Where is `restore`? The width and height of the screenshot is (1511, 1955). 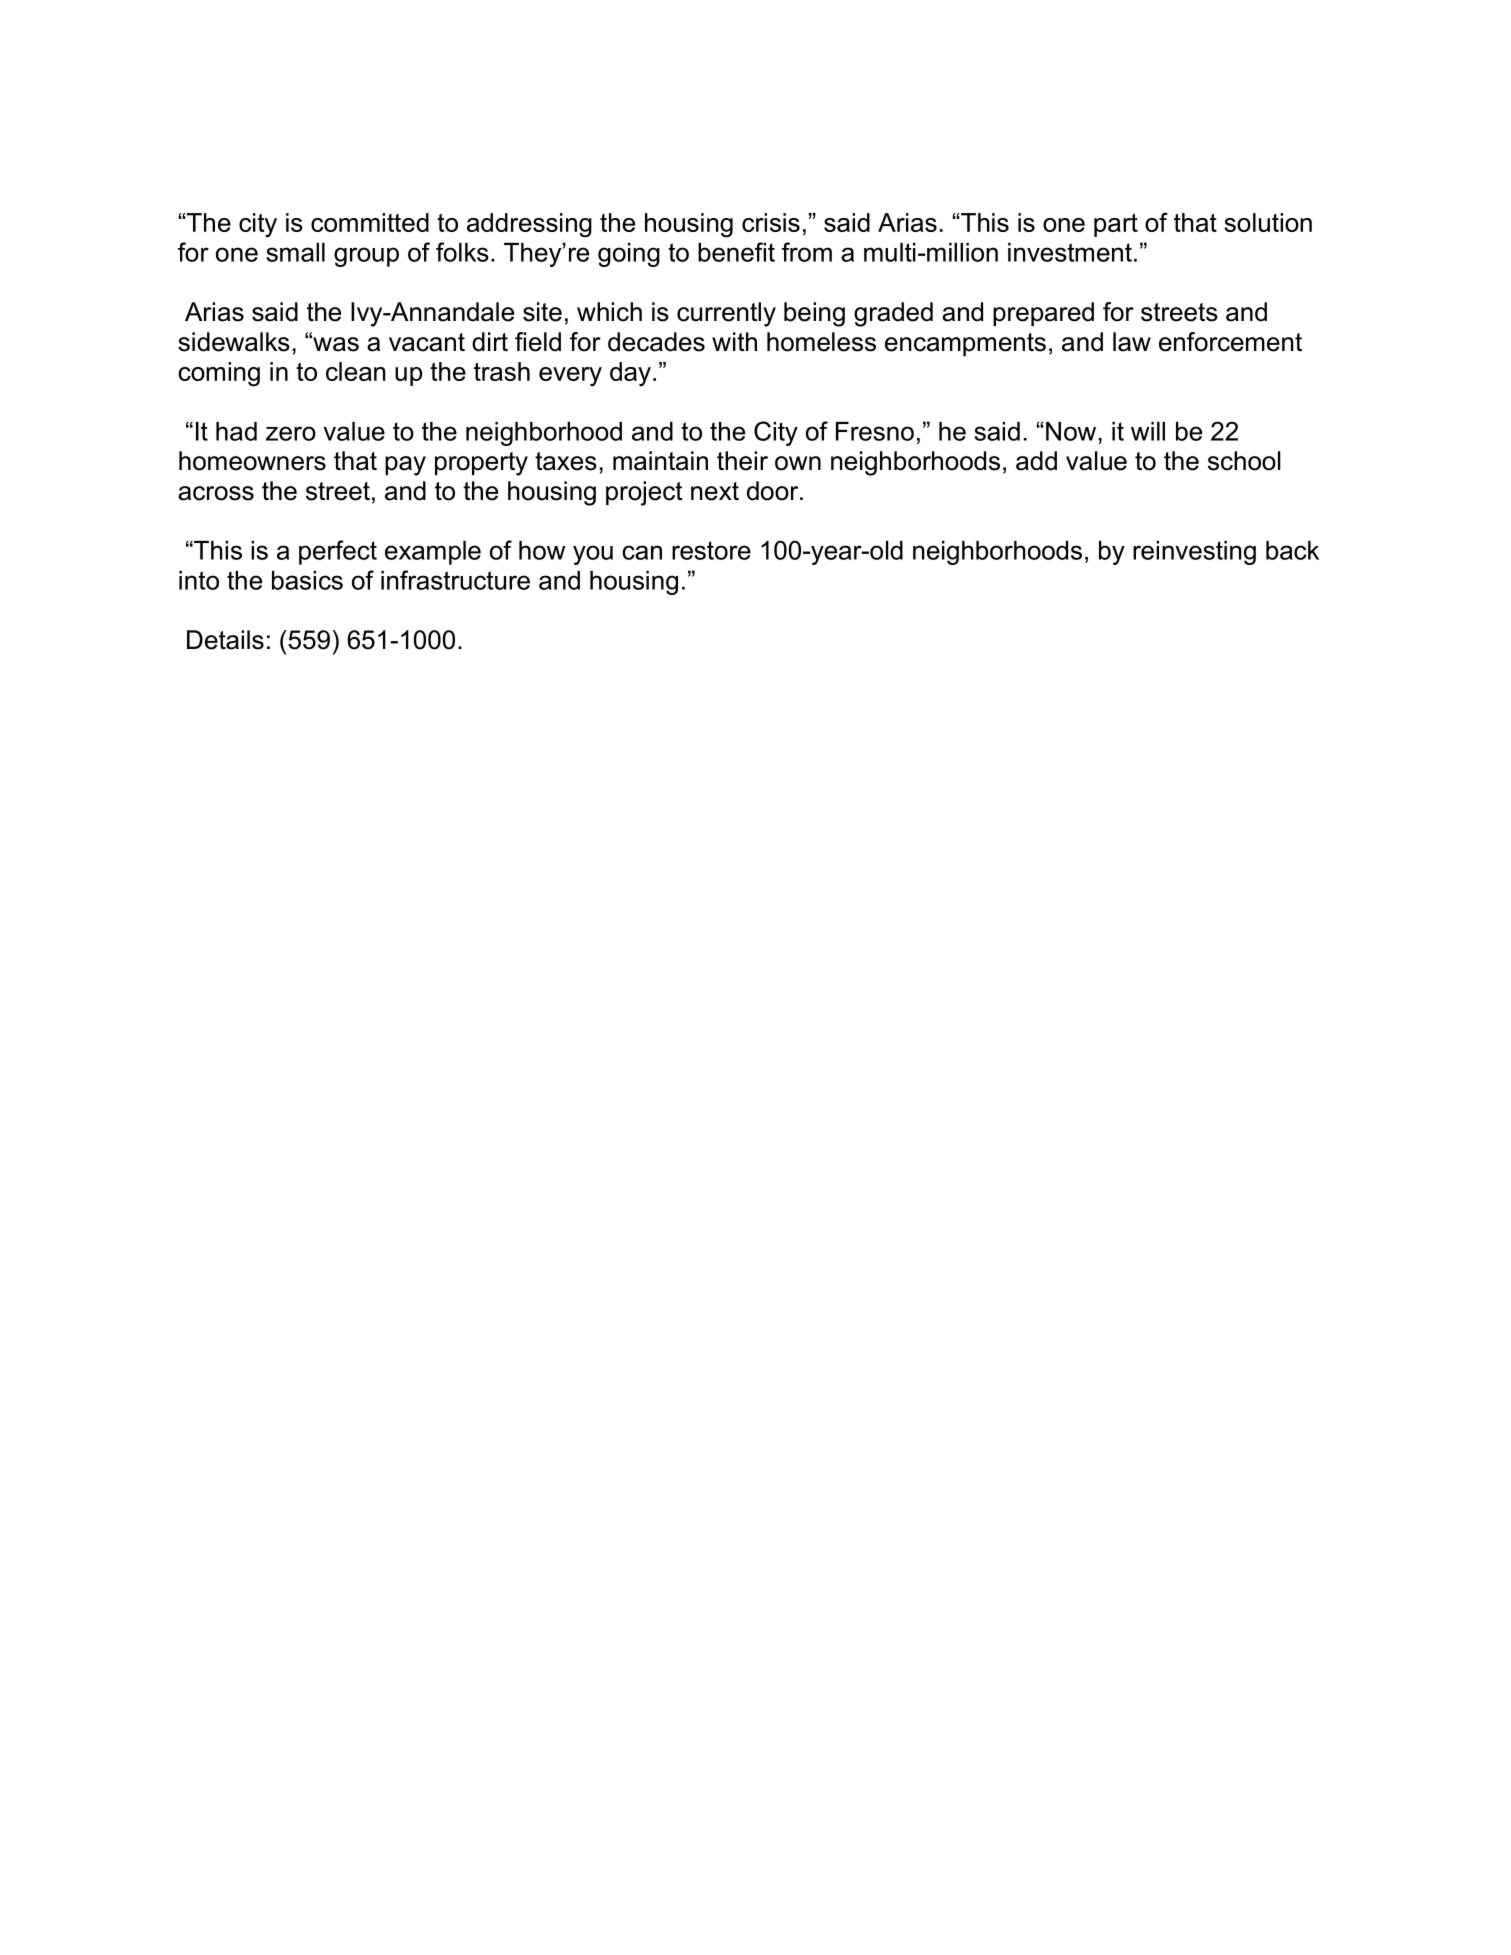 restore is located at coordinates (711, 550).
